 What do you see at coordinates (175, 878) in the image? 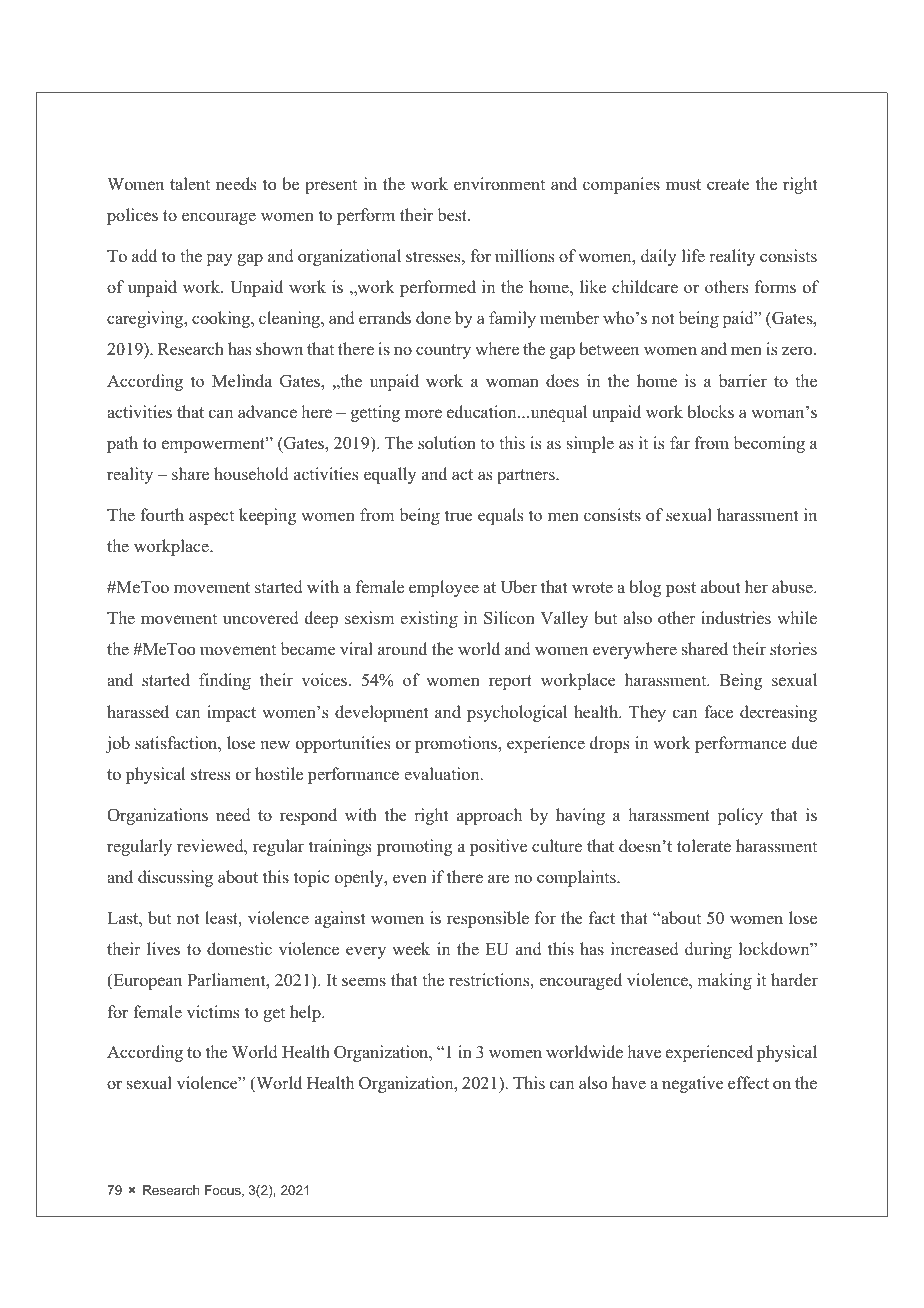
I see `discussing` at bounding box center [175, 878].
